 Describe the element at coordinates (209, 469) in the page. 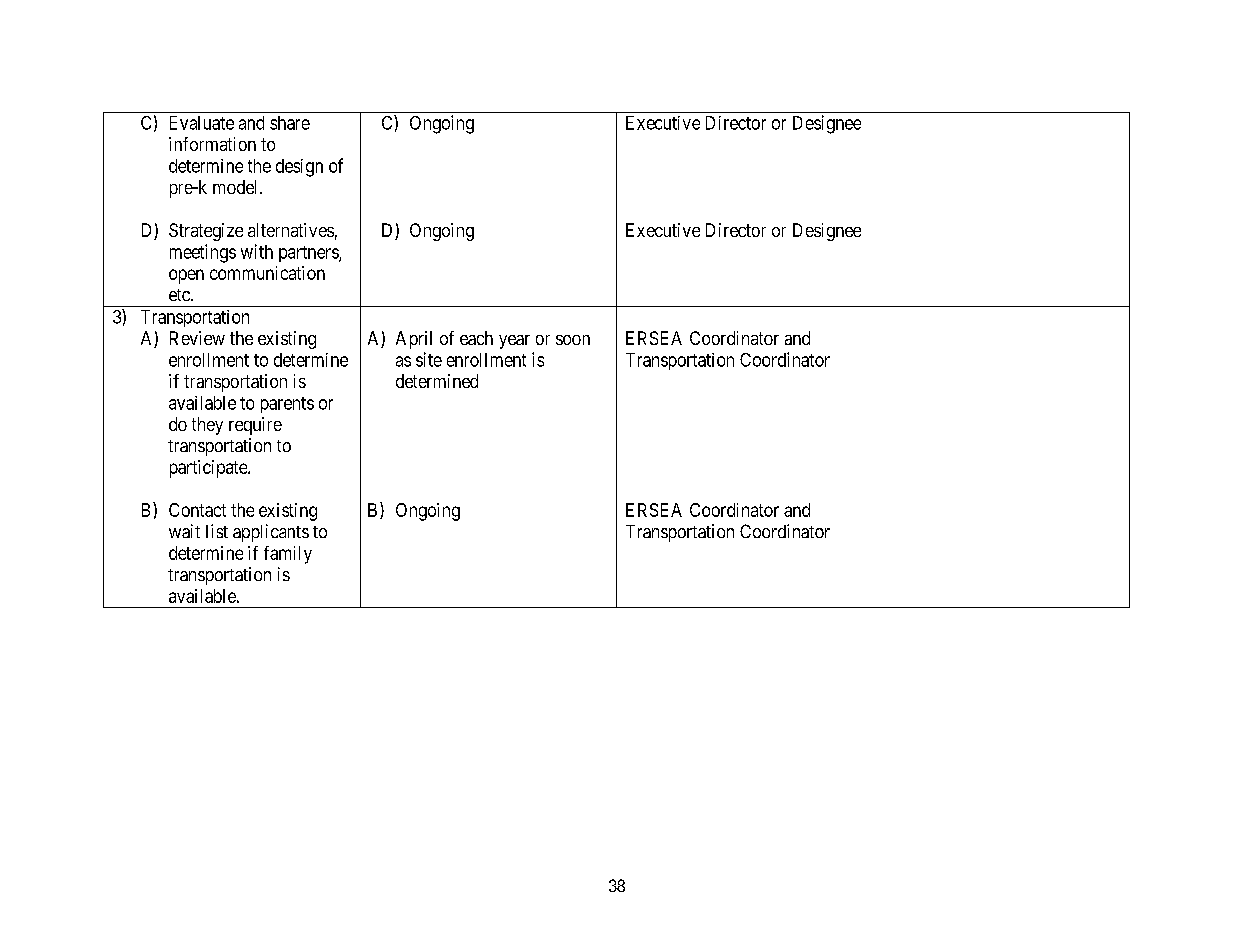

I see `participate` at that location.
